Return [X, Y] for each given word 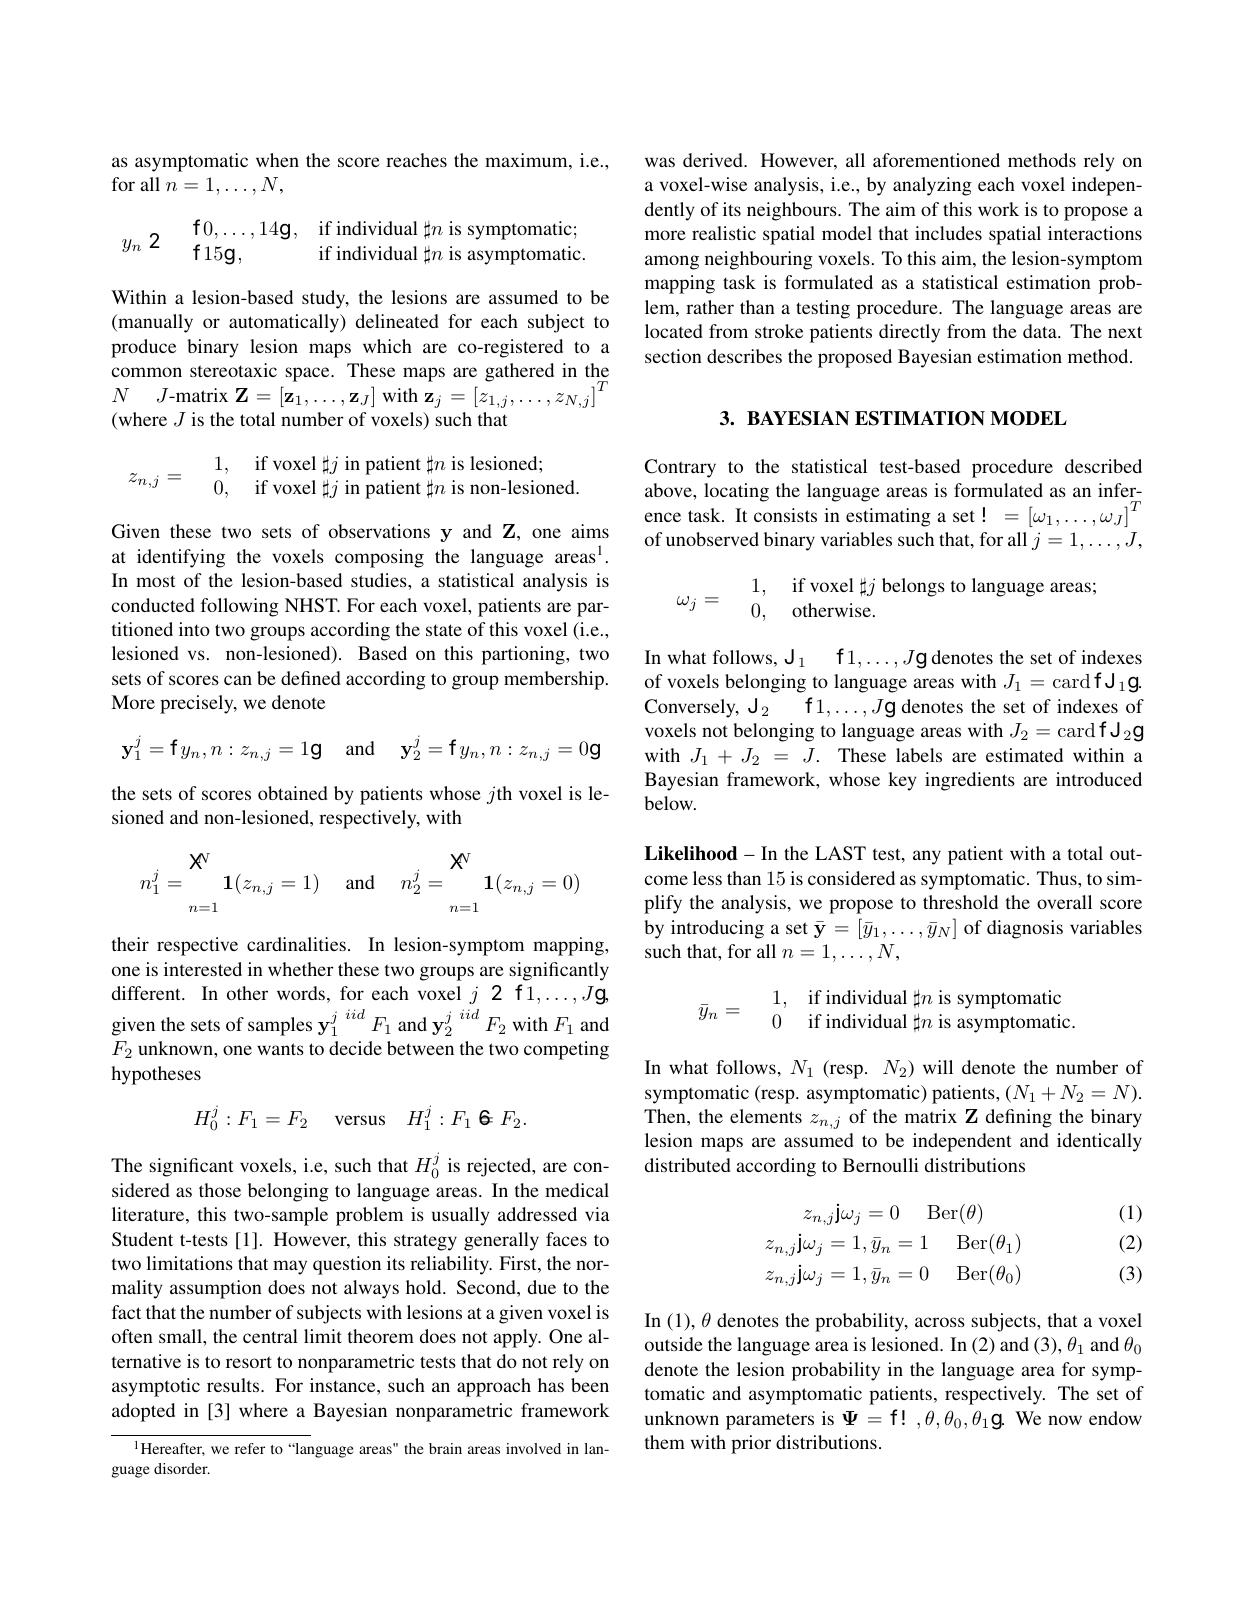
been [590, 1385]
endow [1115, 1418]
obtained [293, 793]
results [234, 1385]
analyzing [932, 186]
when [277, 160]
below [669, 803]
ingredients [970, 781]
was [660, 162]
